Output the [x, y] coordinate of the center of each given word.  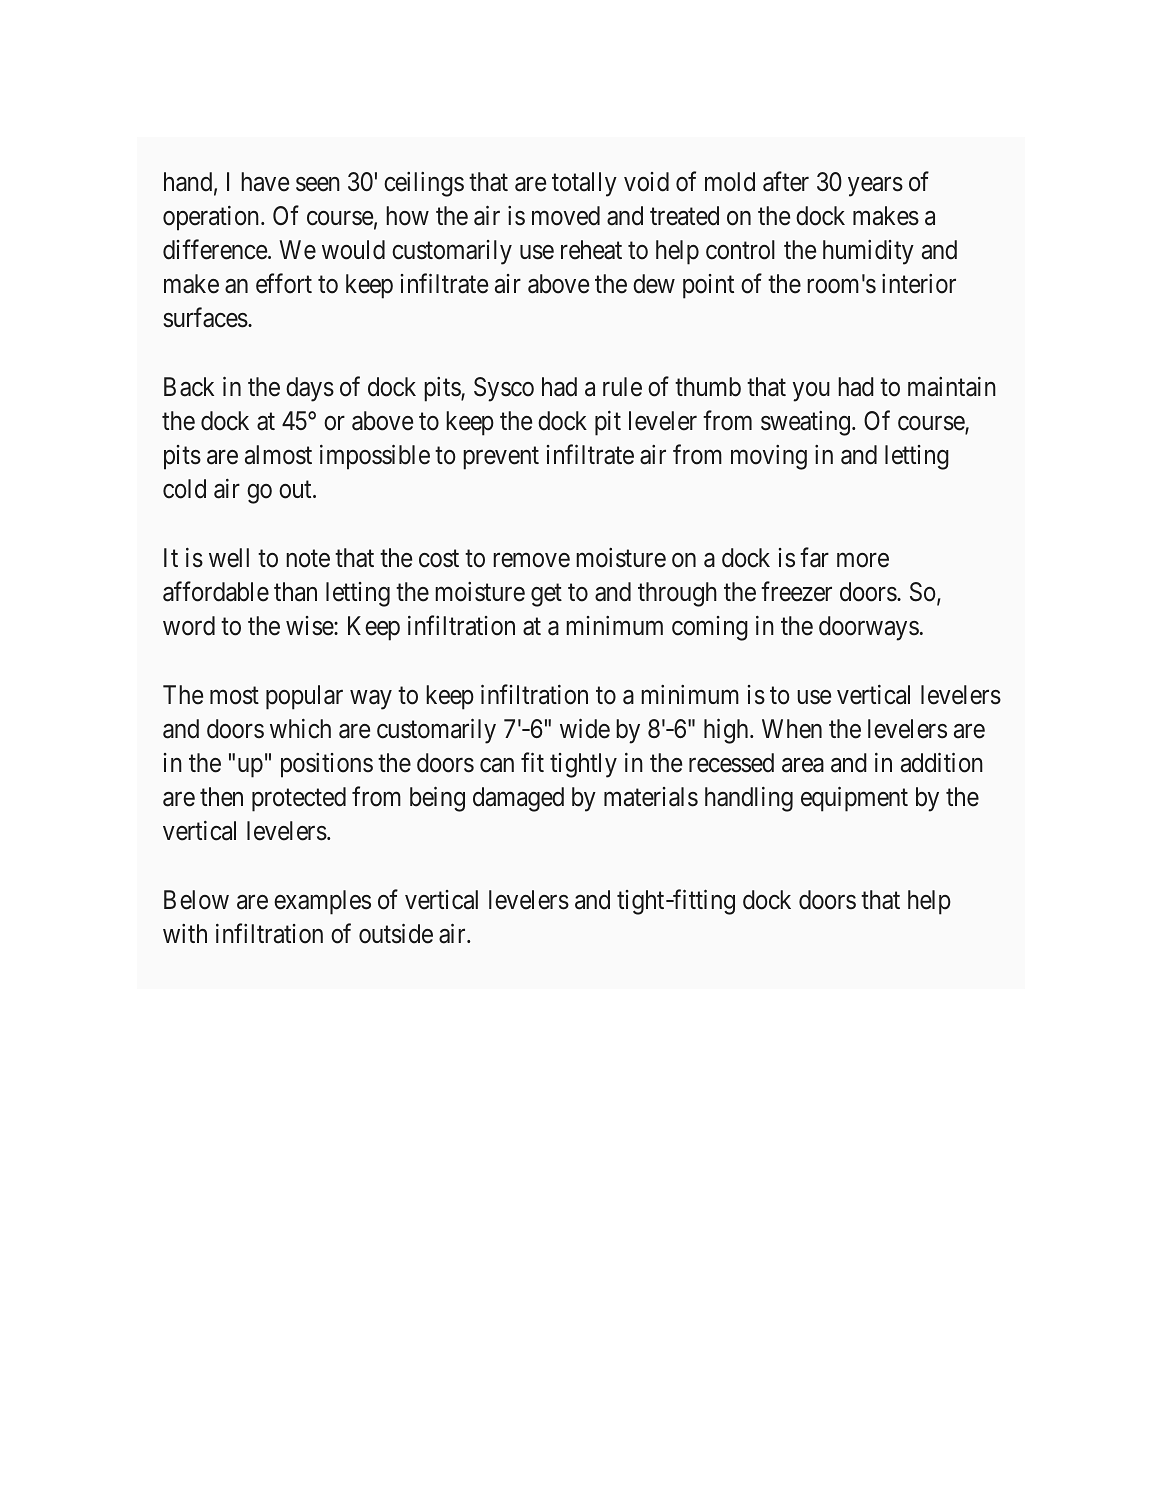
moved [566, 216]
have [265, 182]
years [875, 187]
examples [322, 902]
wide [585, 728]
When [792, 729]
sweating [805, 423]
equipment [854, 799]
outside [396, 933]
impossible [375, 457]
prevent [501, 458]
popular [304, 697]
